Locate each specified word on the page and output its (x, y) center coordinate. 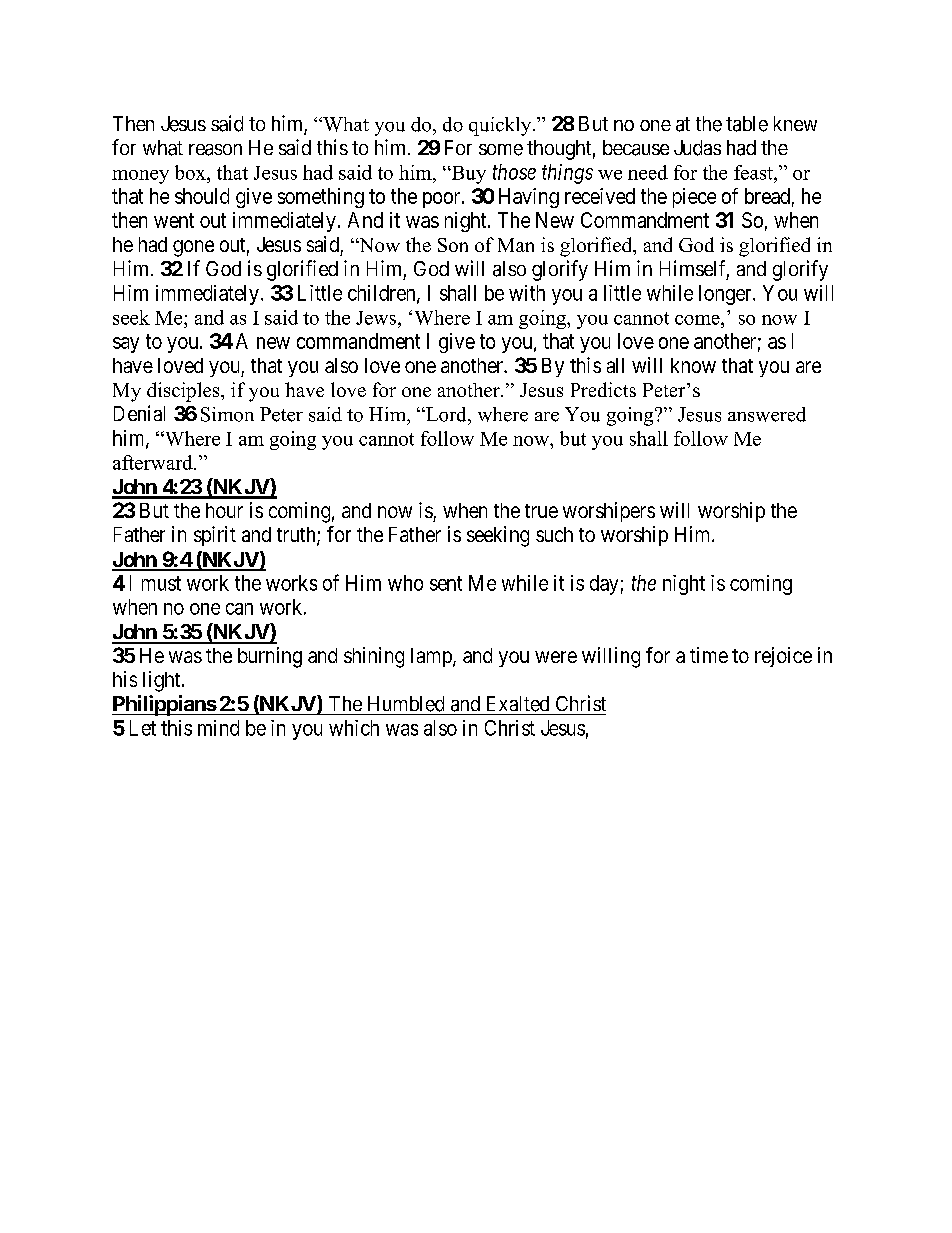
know (693, 365)
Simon (227, 414)
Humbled (406, 704)
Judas (697, 148)
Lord (446, 414)
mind (218, 728)
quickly (501, 126)
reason (215, 150)
